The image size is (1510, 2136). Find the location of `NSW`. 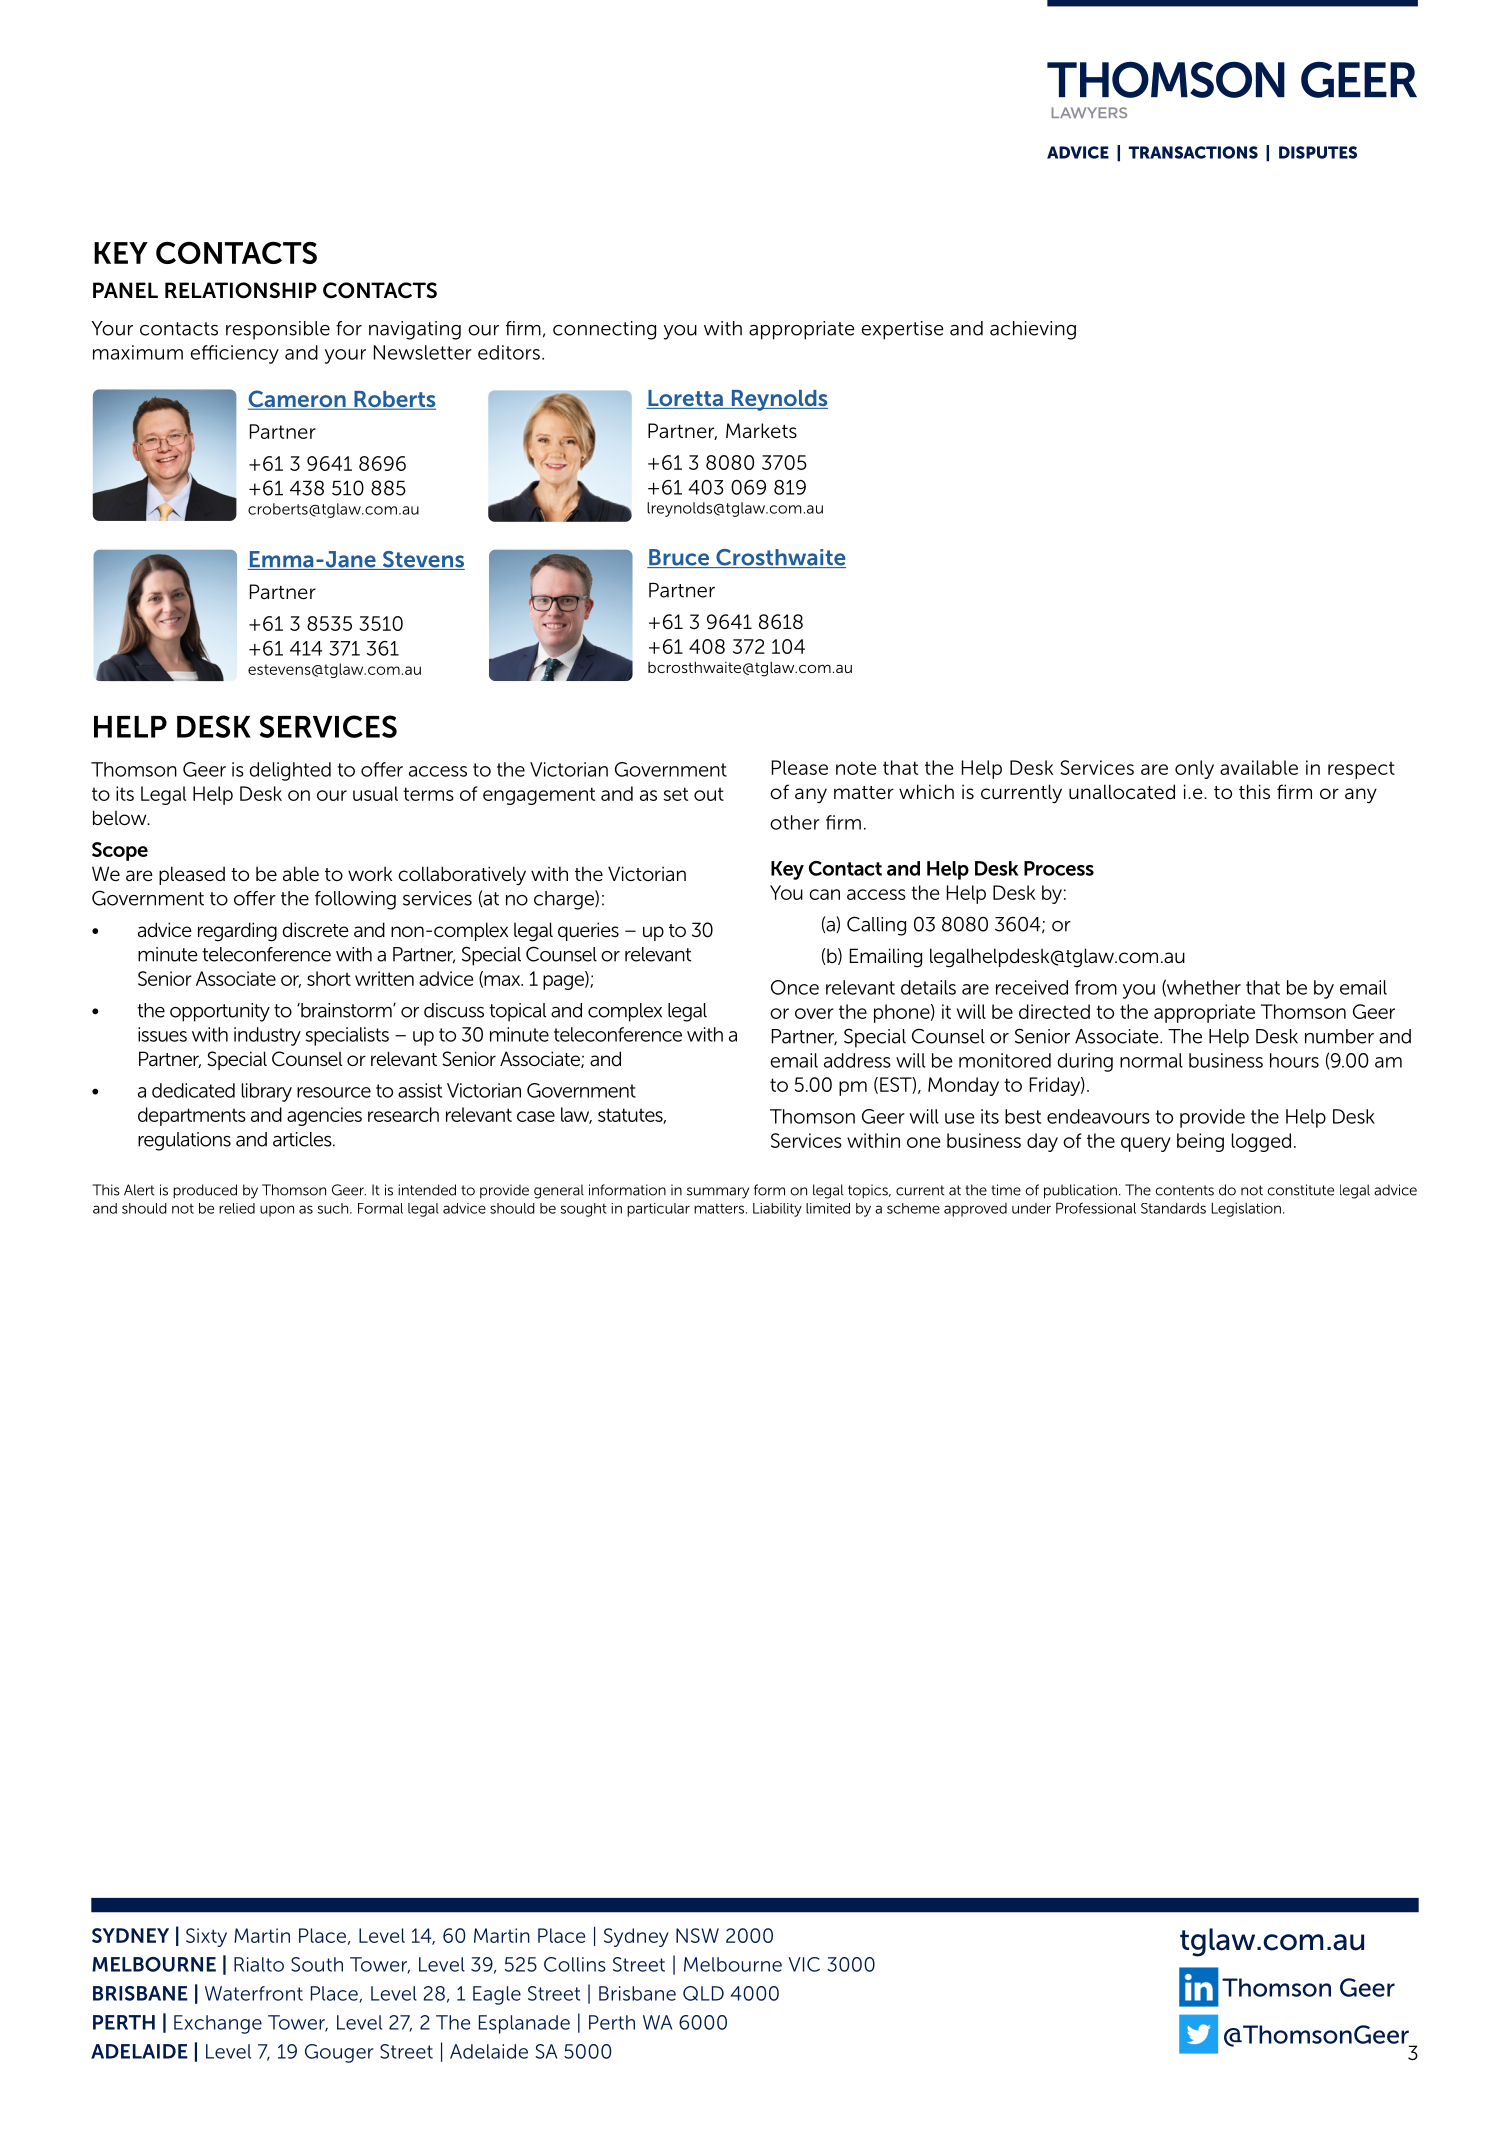

NSW is located at coordinates (697, 1935).
